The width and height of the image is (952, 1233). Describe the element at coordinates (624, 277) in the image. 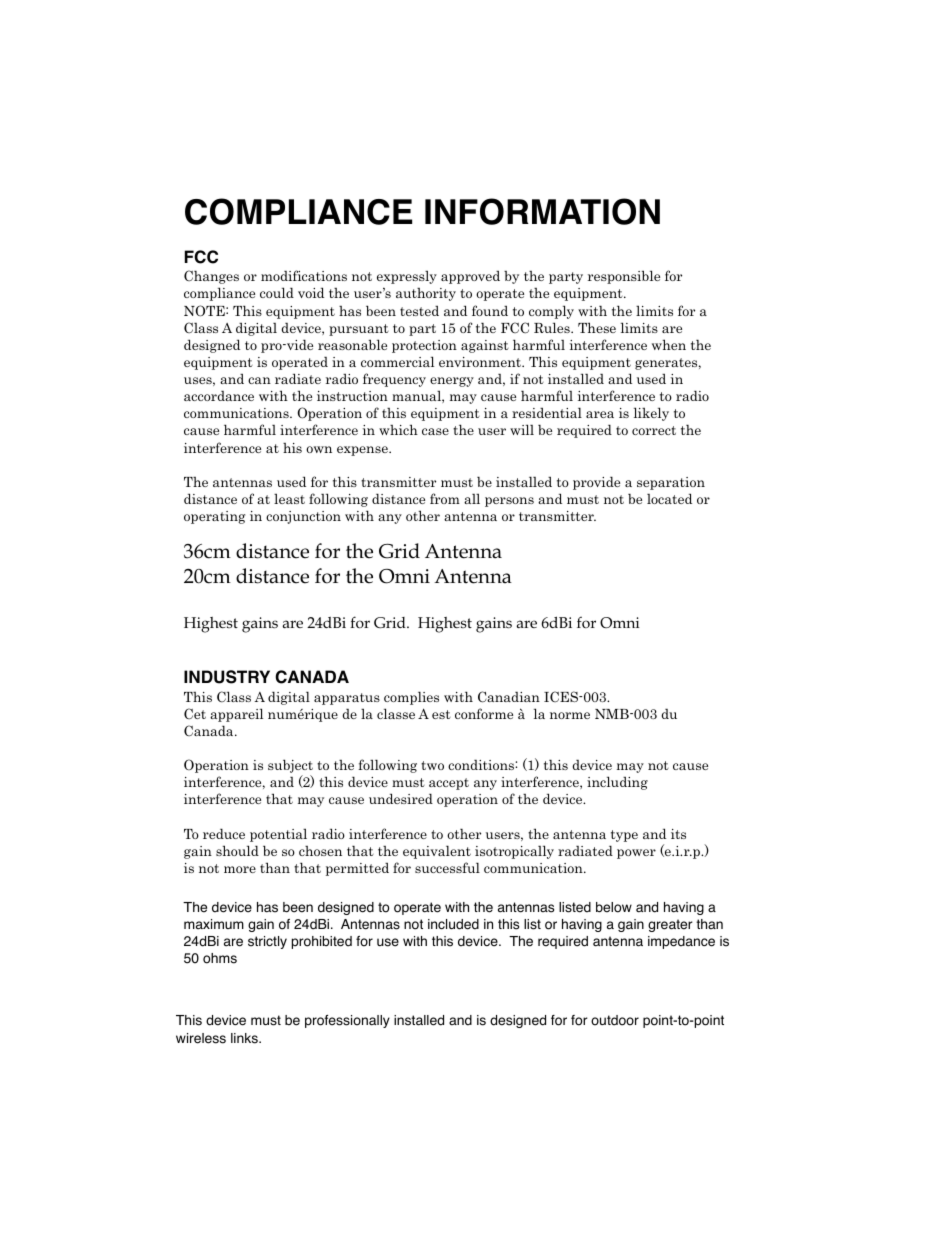

I see `responsible` at that location.
